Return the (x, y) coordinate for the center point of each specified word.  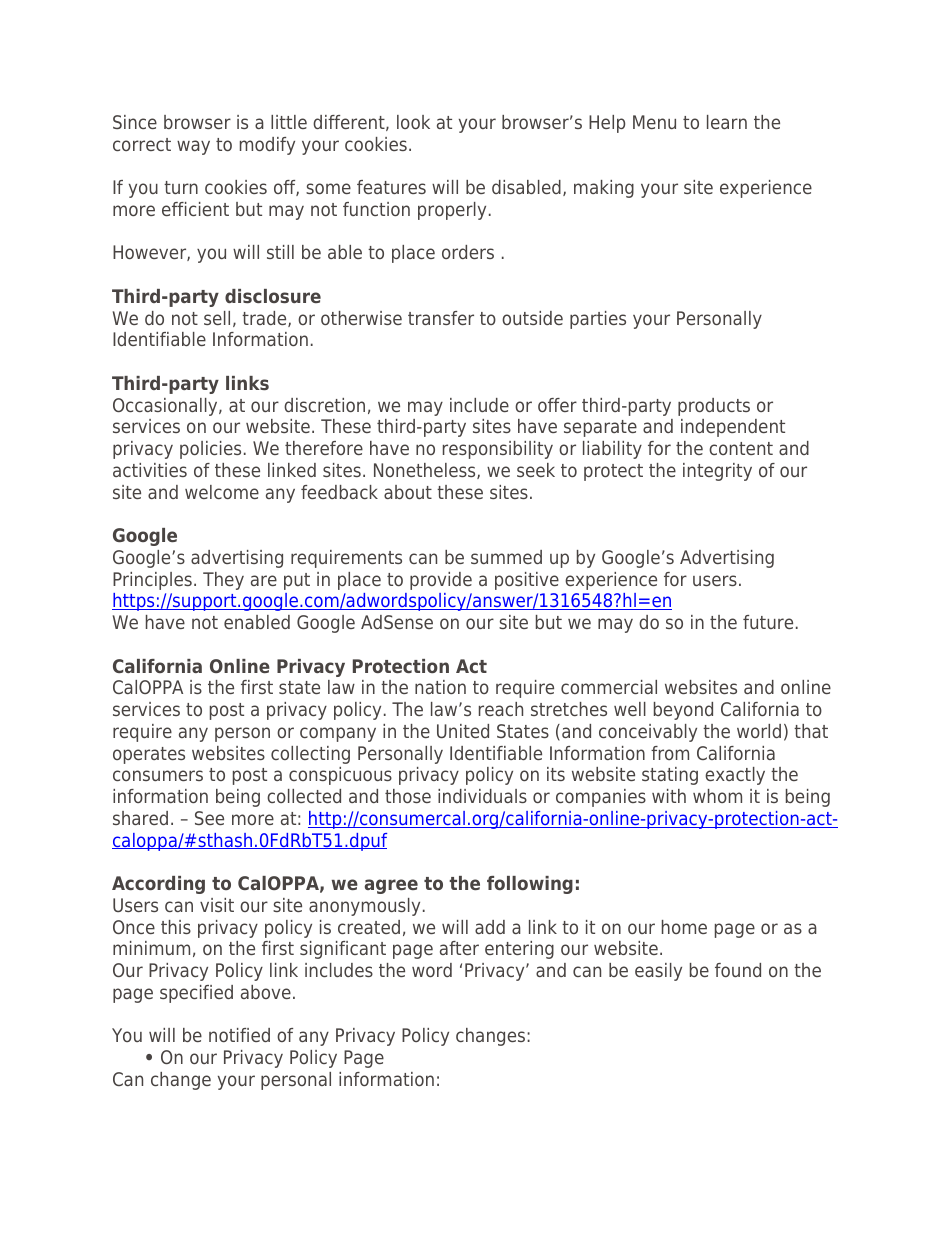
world (759, 731)
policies (210, 450)
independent (733, 428)
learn (727, 122)
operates (149, 755)
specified (196, 994)
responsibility (498, 450)
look (413, 122)
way (193, 147)
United (463, 731)
